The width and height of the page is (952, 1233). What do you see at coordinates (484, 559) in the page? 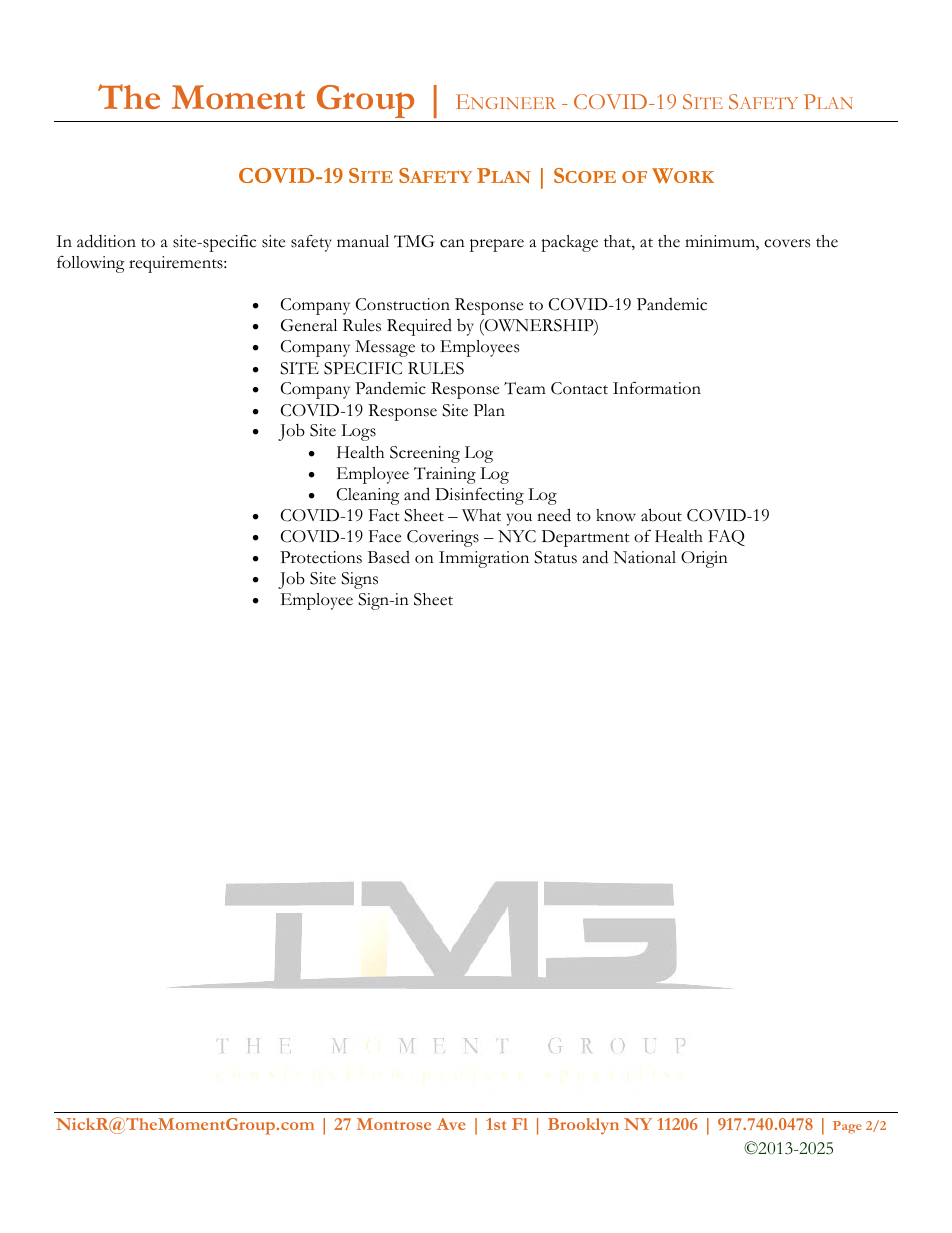
I see `Immigration` at bounding box center [484, 559].
